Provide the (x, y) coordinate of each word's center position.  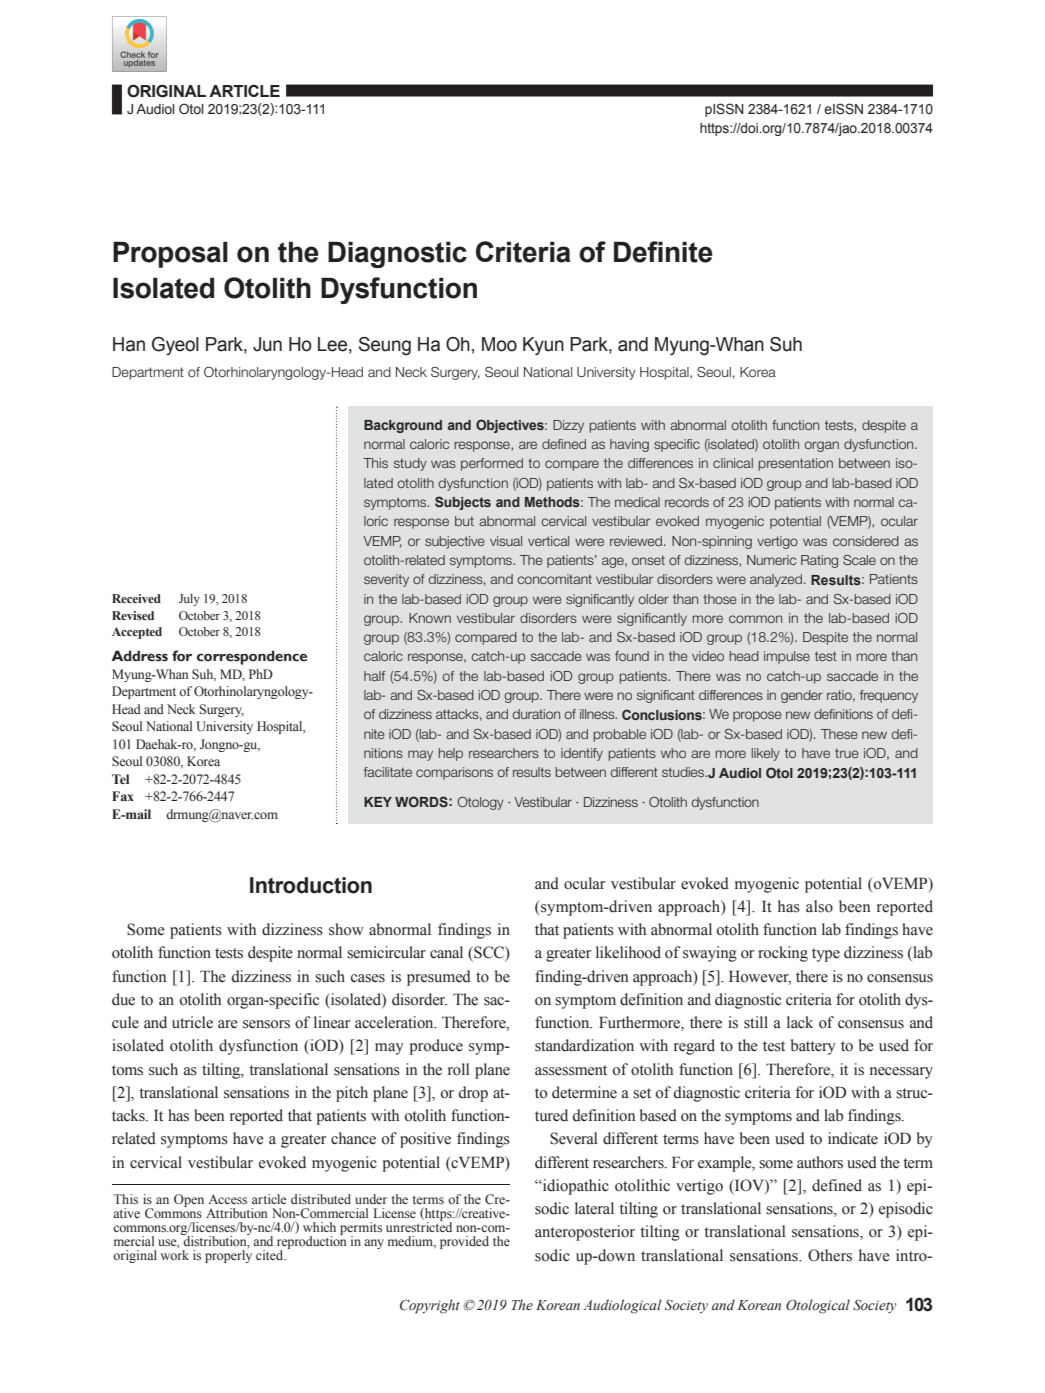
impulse (787, 657)
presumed (439, 978)
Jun (267, 344)
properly (228, 1256)
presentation (795, 464)
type (826, 955)
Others (830, 1255)
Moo (499, 344)
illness (598, 714)
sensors (266, 1024)
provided (464, 1242)
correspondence (252, 657)
